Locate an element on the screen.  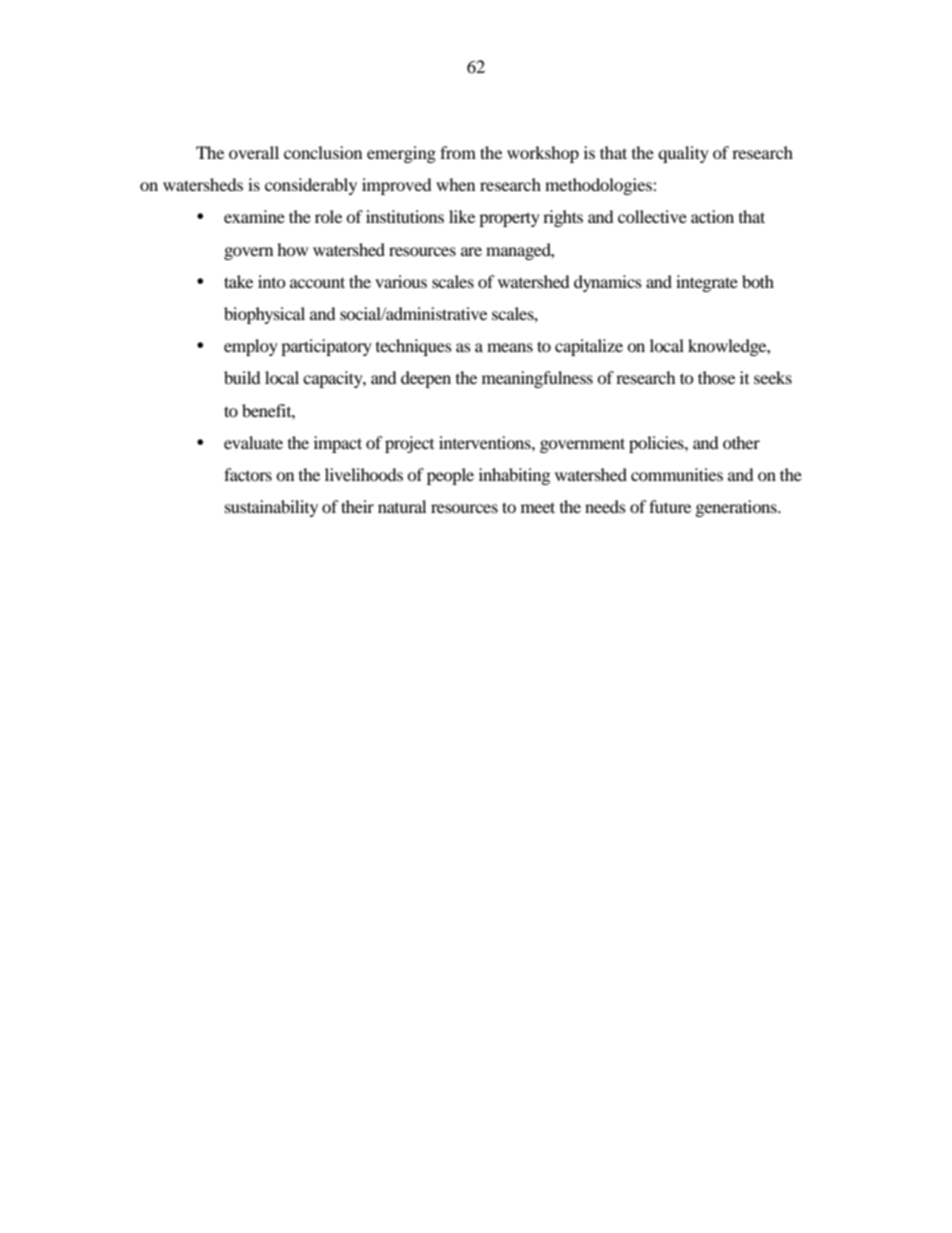
meaningfulness is located at coordinates (537, 379).
